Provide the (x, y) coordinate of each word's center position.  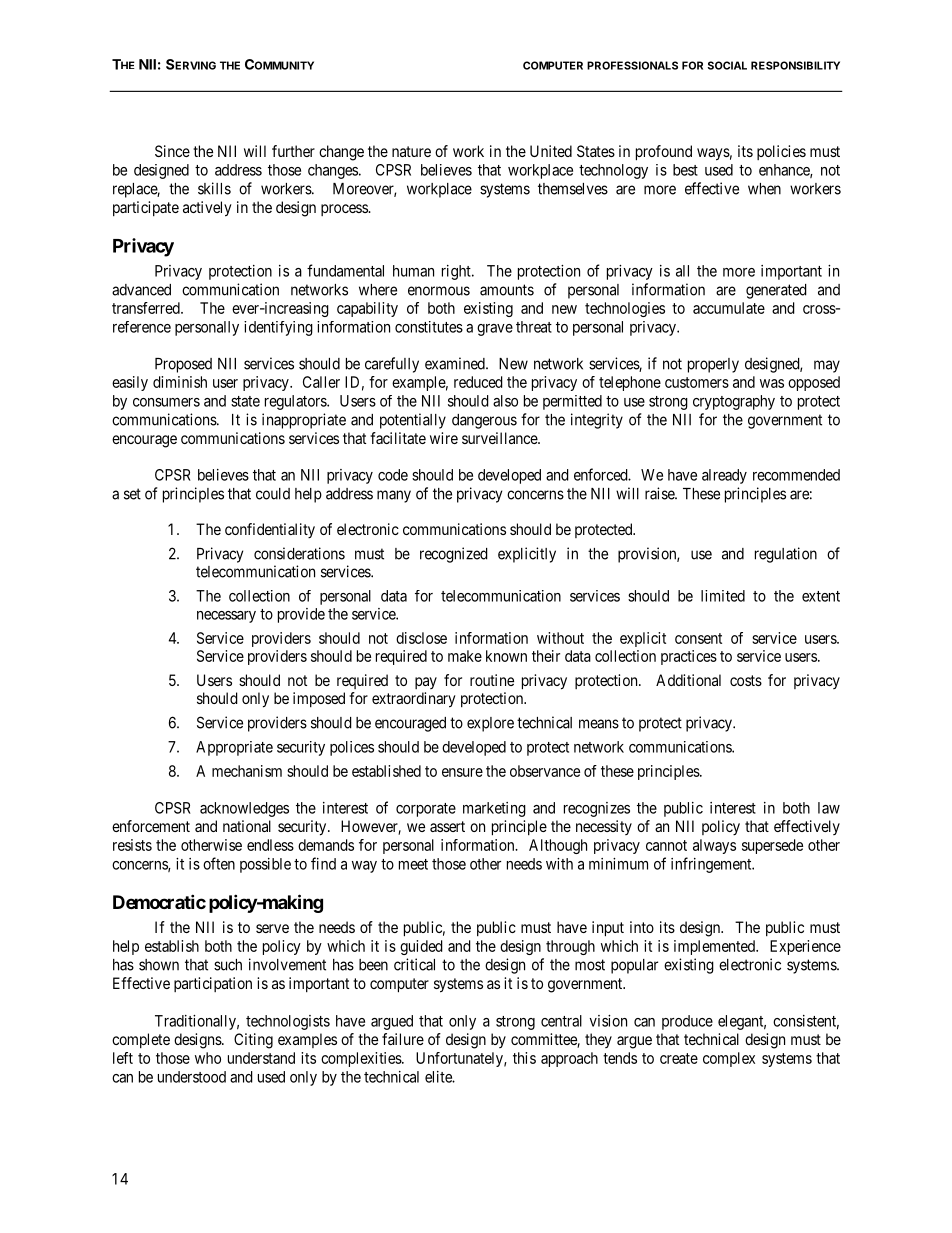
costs (746, 680)
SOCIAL (727, 65)
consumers (166, 402)
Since (172, 151)
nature (411, 151)
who (208, 1058)
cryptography (734, 402)
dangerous (484, 421)
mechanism (247, 771)
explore (490, 724)
